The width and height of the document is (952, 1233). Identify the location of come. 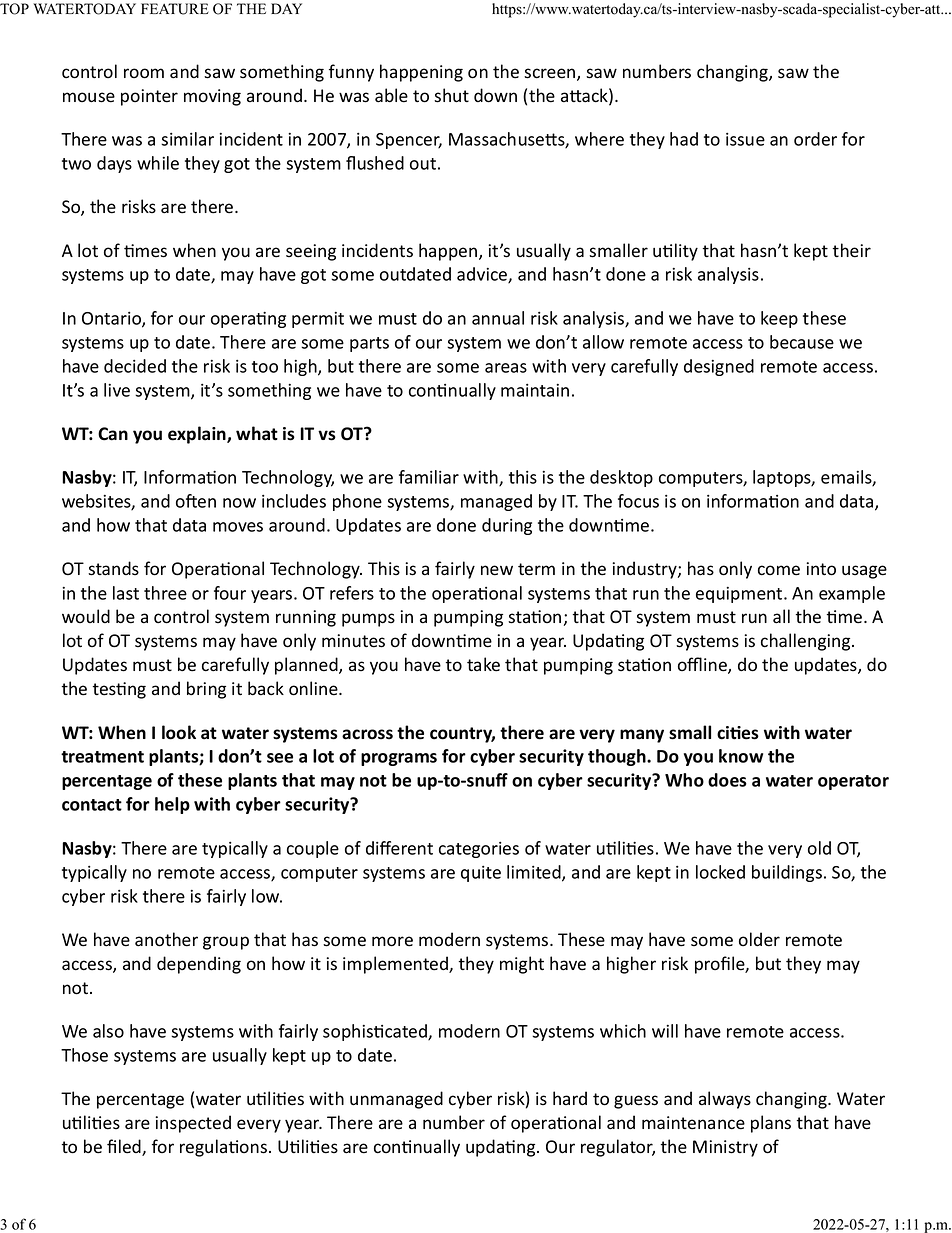
(779, 570).
